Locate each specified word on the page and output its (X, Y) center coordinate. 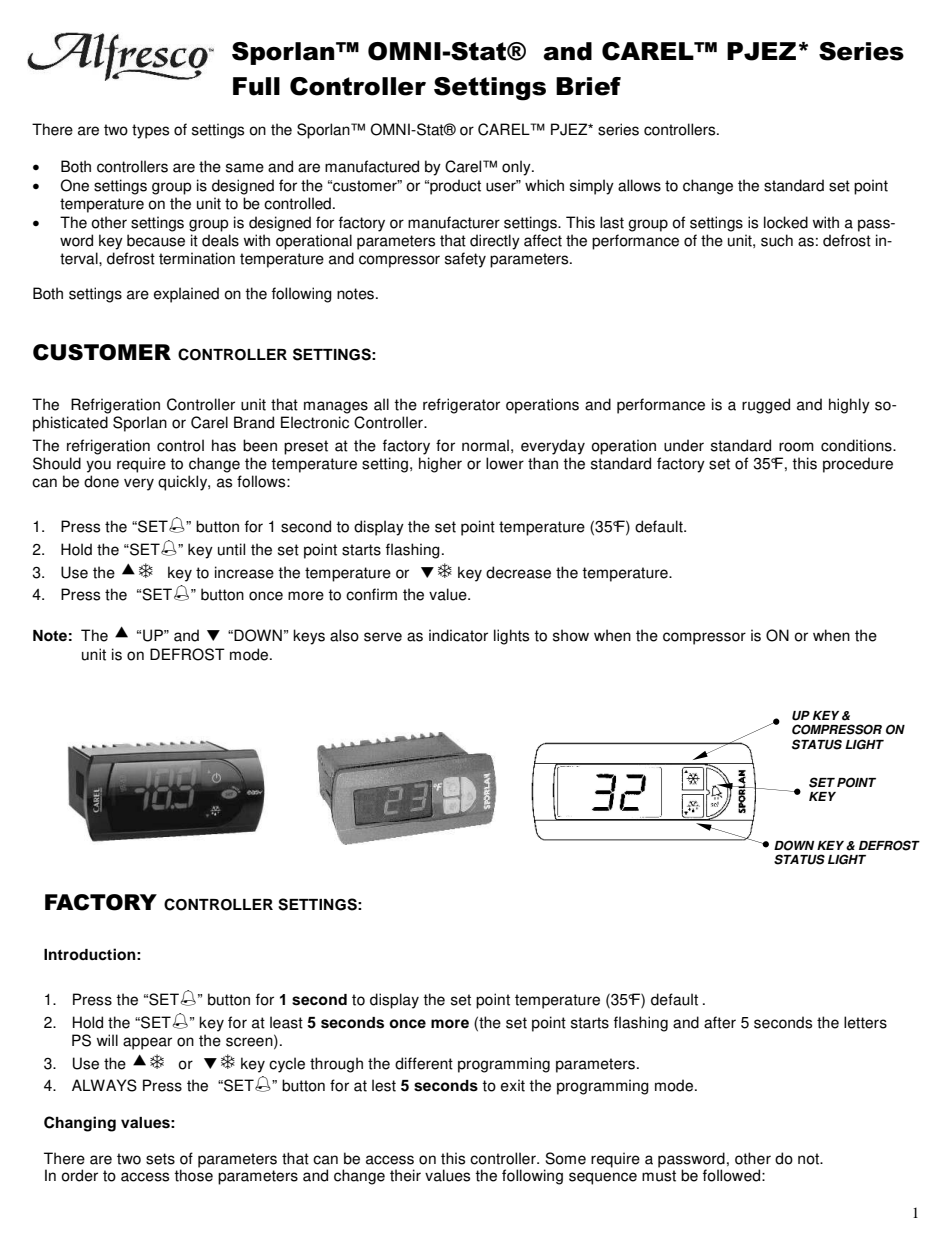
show (571, 635)
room (796, 447)
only (517, 168)
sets (160, 1159)
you (98, 466)
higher (440, 465)
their (405, 1175)
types (150, 131)
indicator (458, 635)
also (344, 635)
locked (786, 222)
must (659, 1176)
